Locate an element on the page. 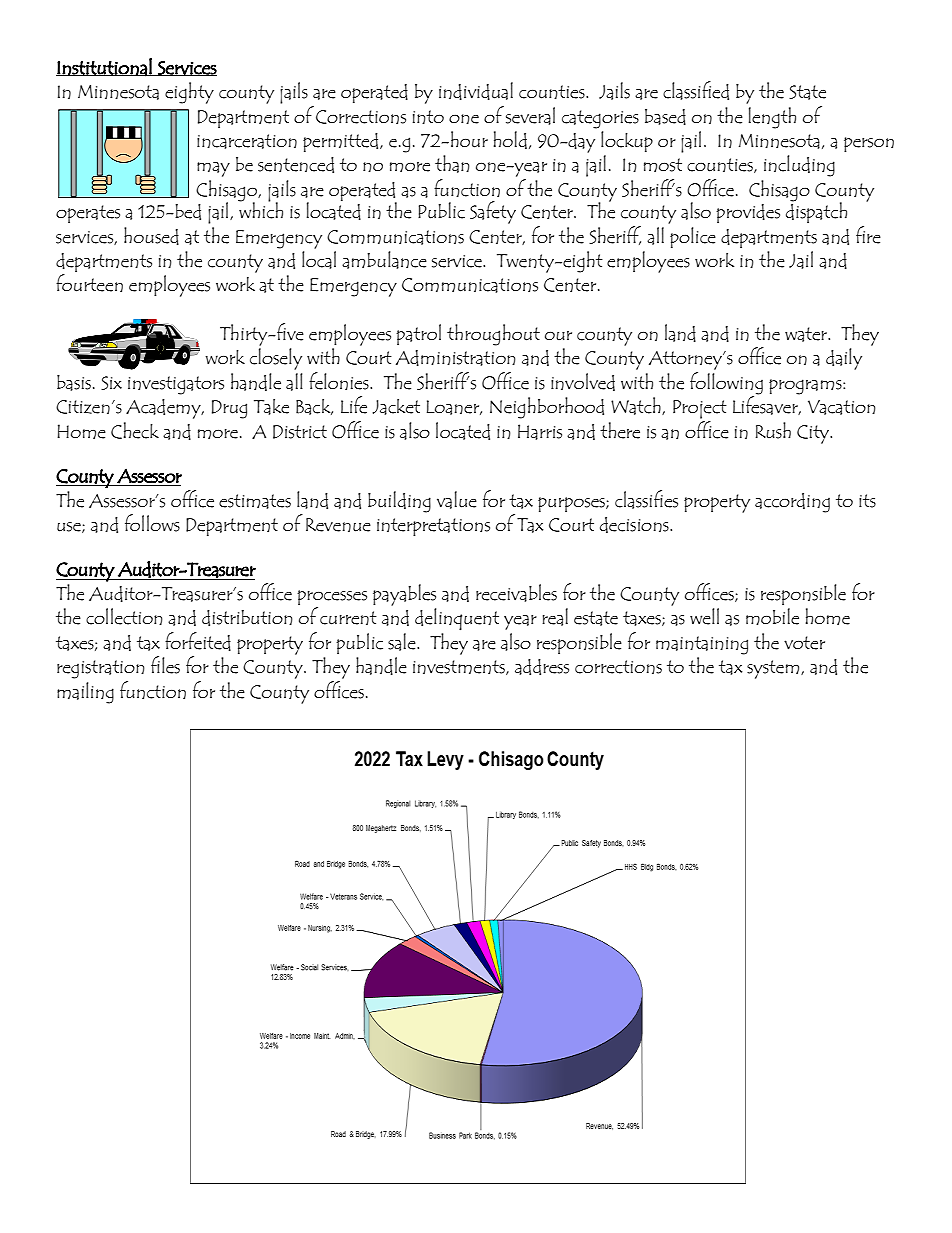  investments is located at coordinates (460, 667).
